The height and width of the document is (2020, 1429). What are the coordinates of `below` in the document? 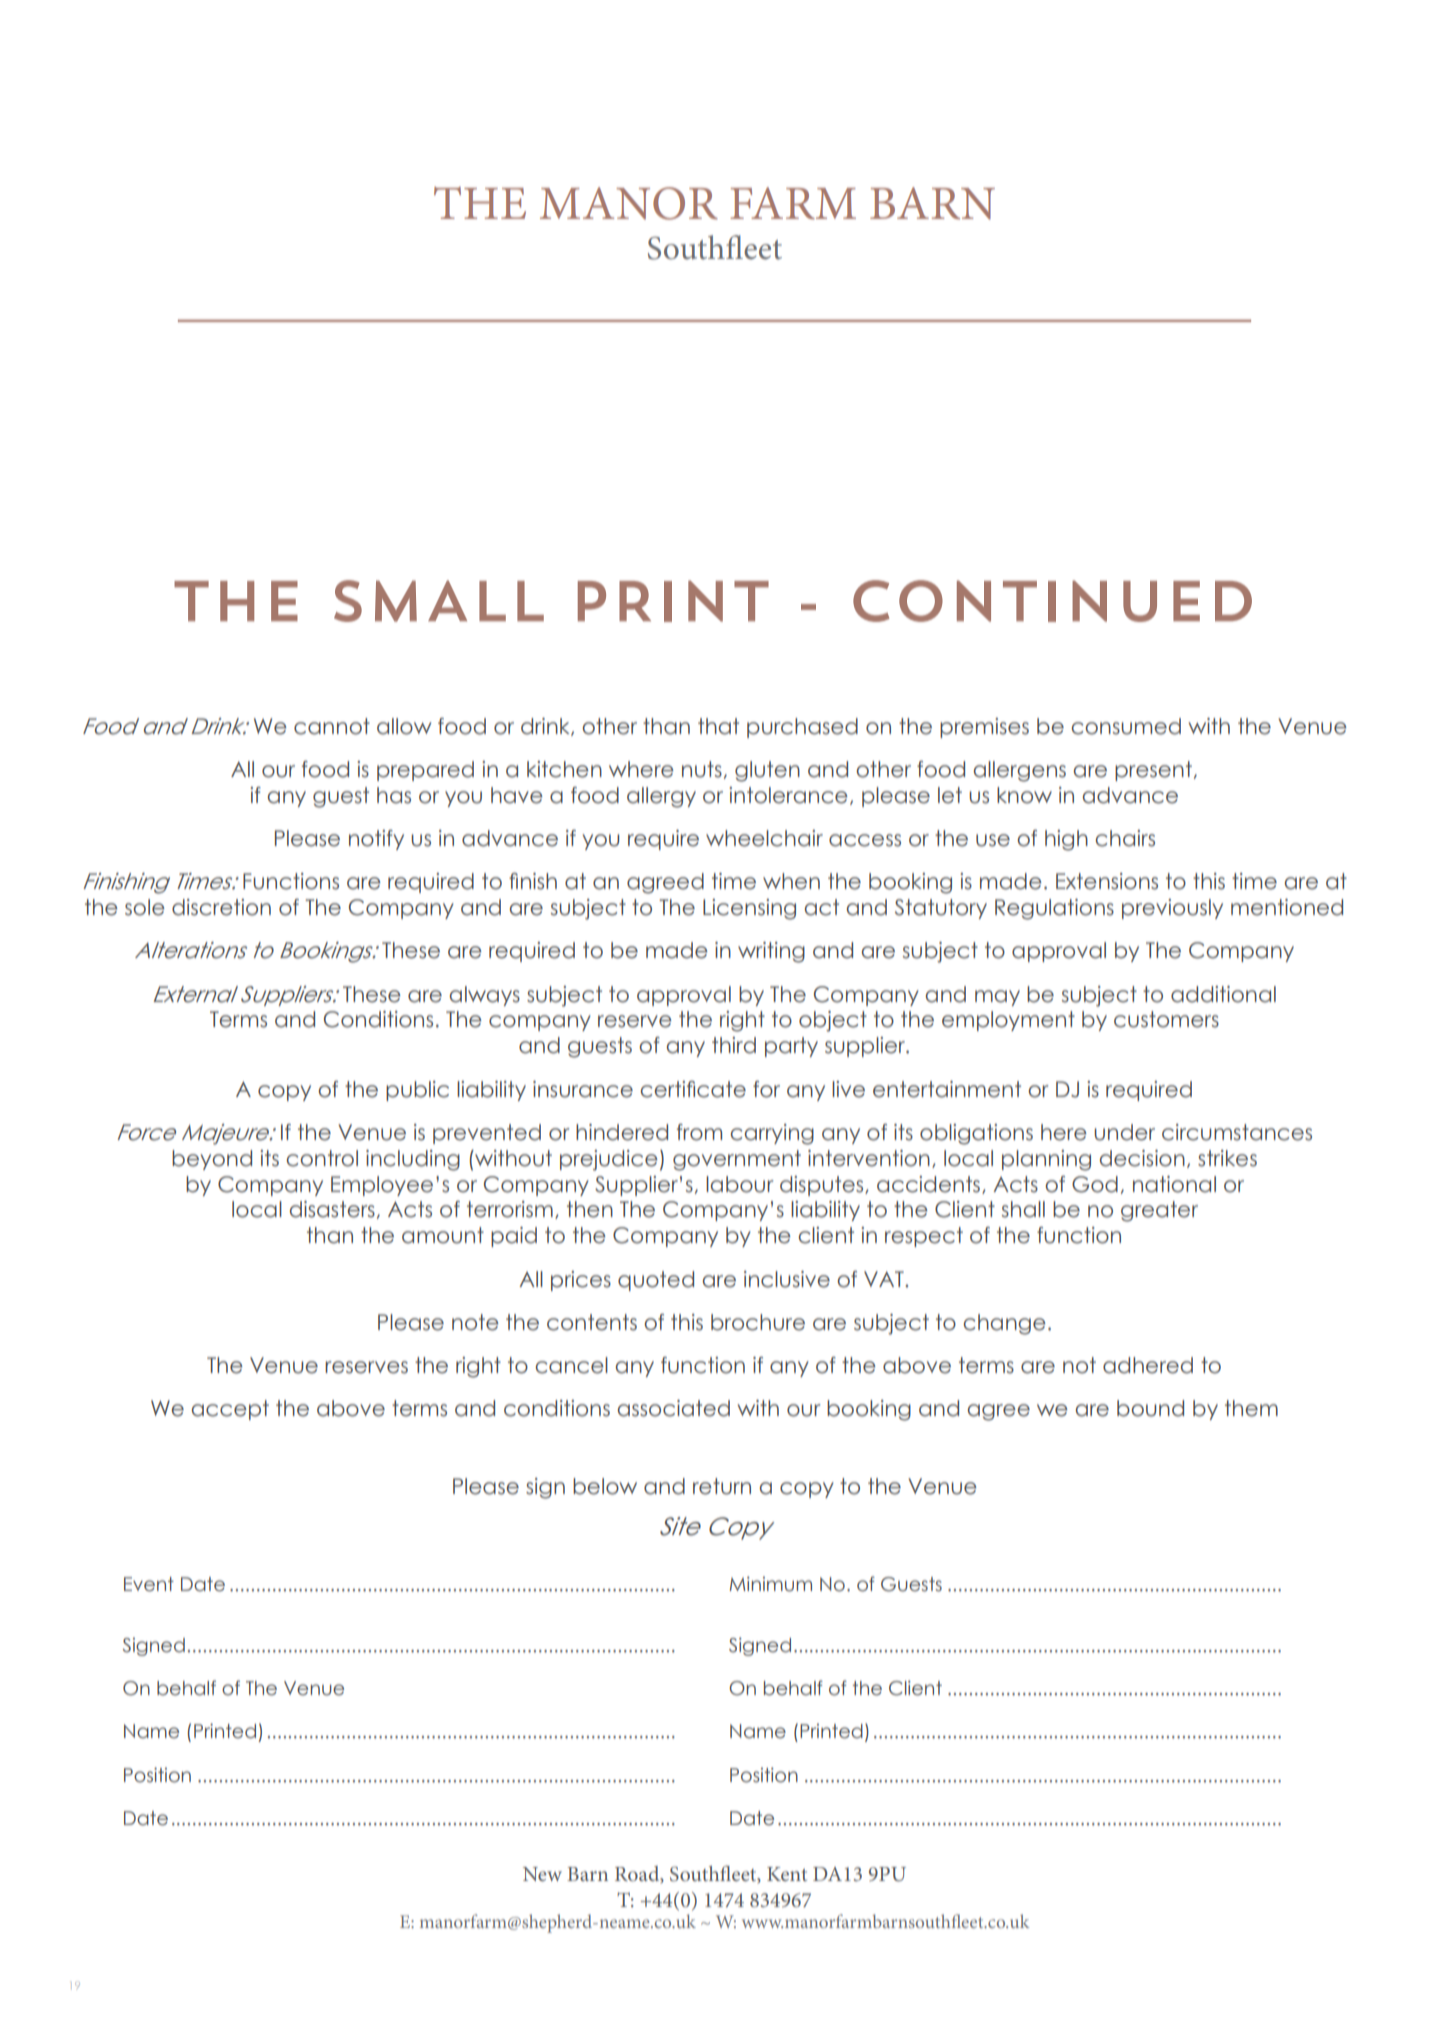 It's located at (605, 1486).
